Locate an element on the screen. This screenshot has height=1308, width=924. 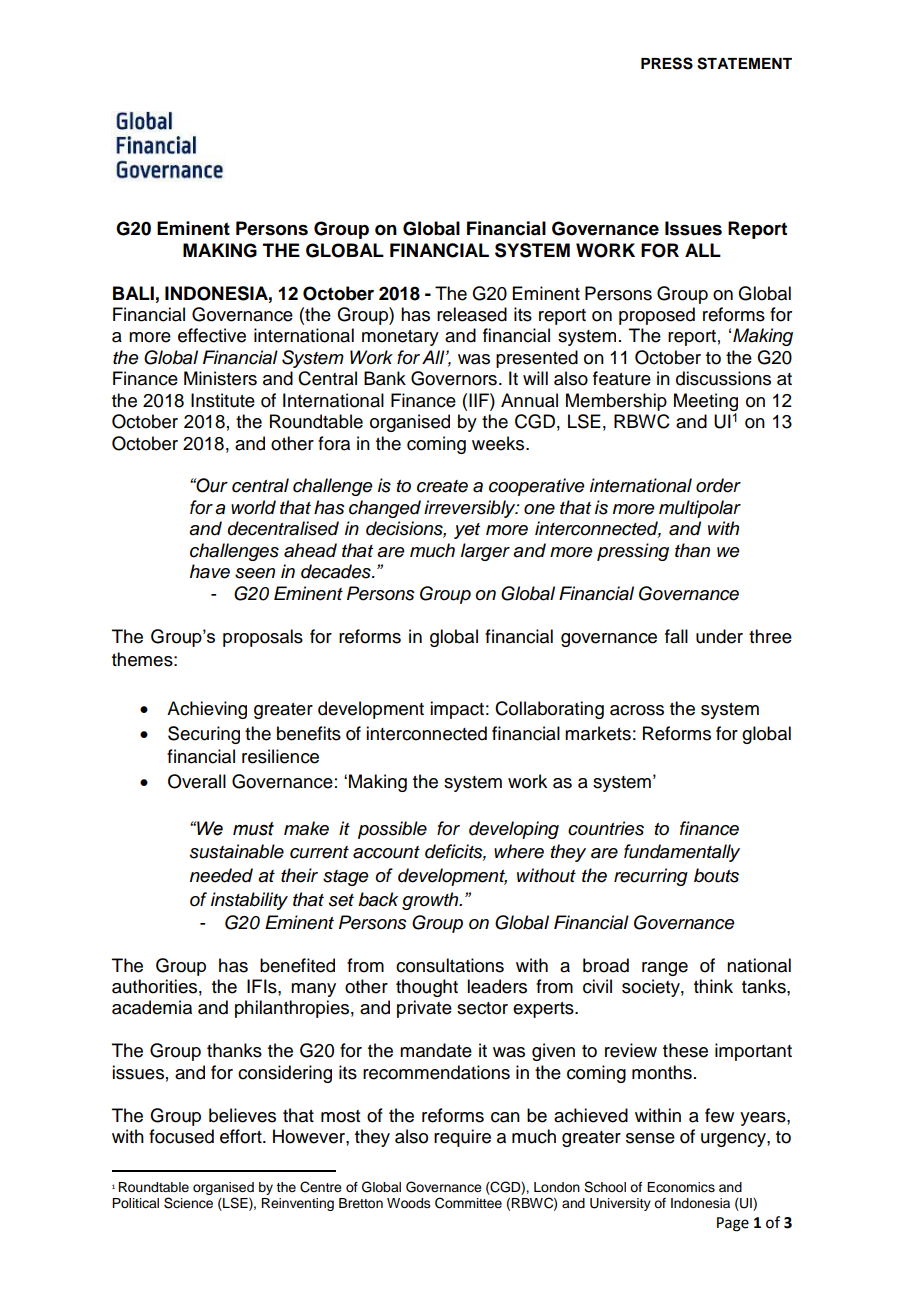
Economics is located at coordinates (681, 1187).
